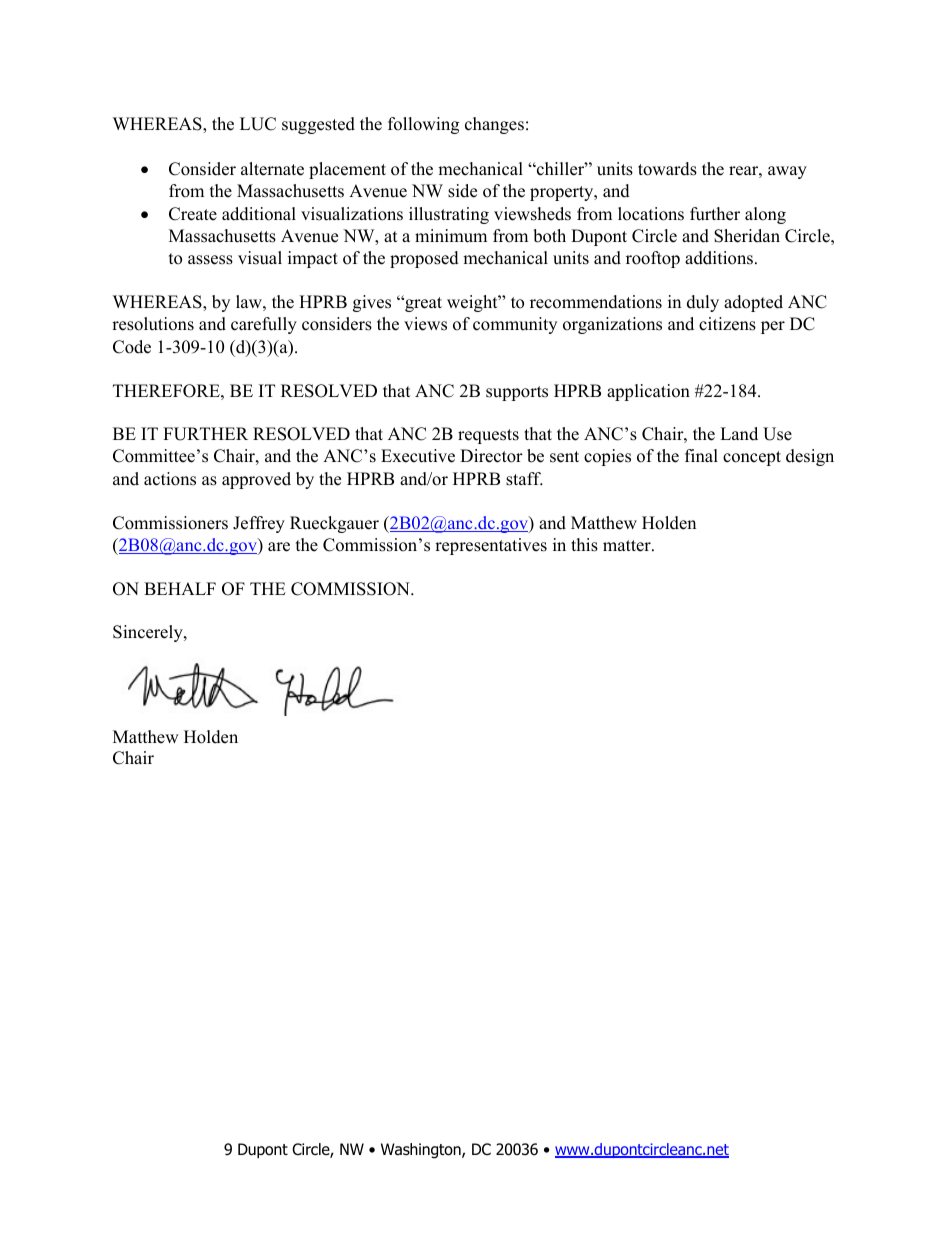 This screenshot has height=1233, width=952. I want to click on Sincerely, so click(149, 633).
